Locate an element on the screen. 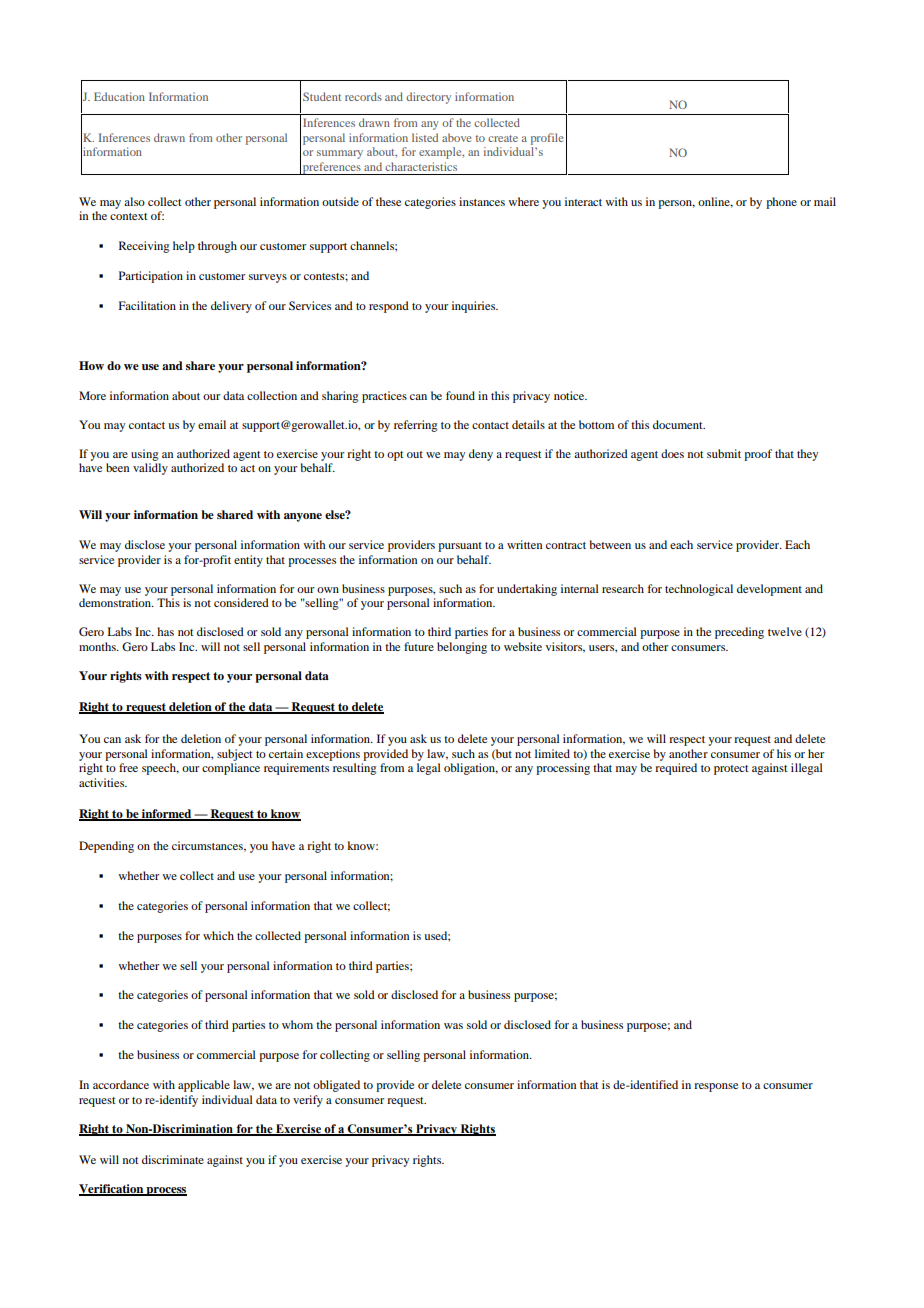 The width and height of the screenshot is (924, 1308). was is located at coordinates (453, 1026).
